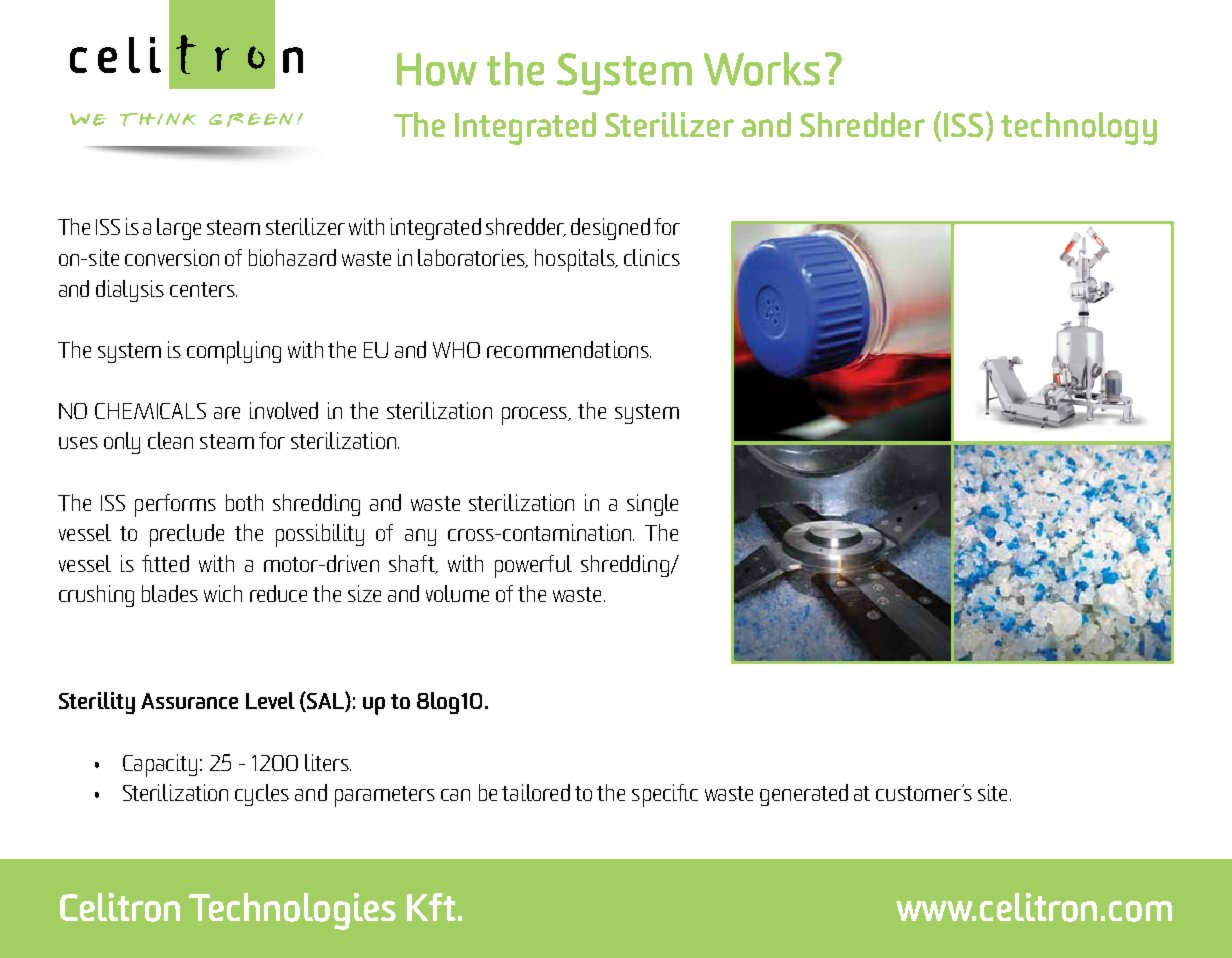 This screenshot has width=1232, height=958. I want to click on wich, so click(223, 593).
